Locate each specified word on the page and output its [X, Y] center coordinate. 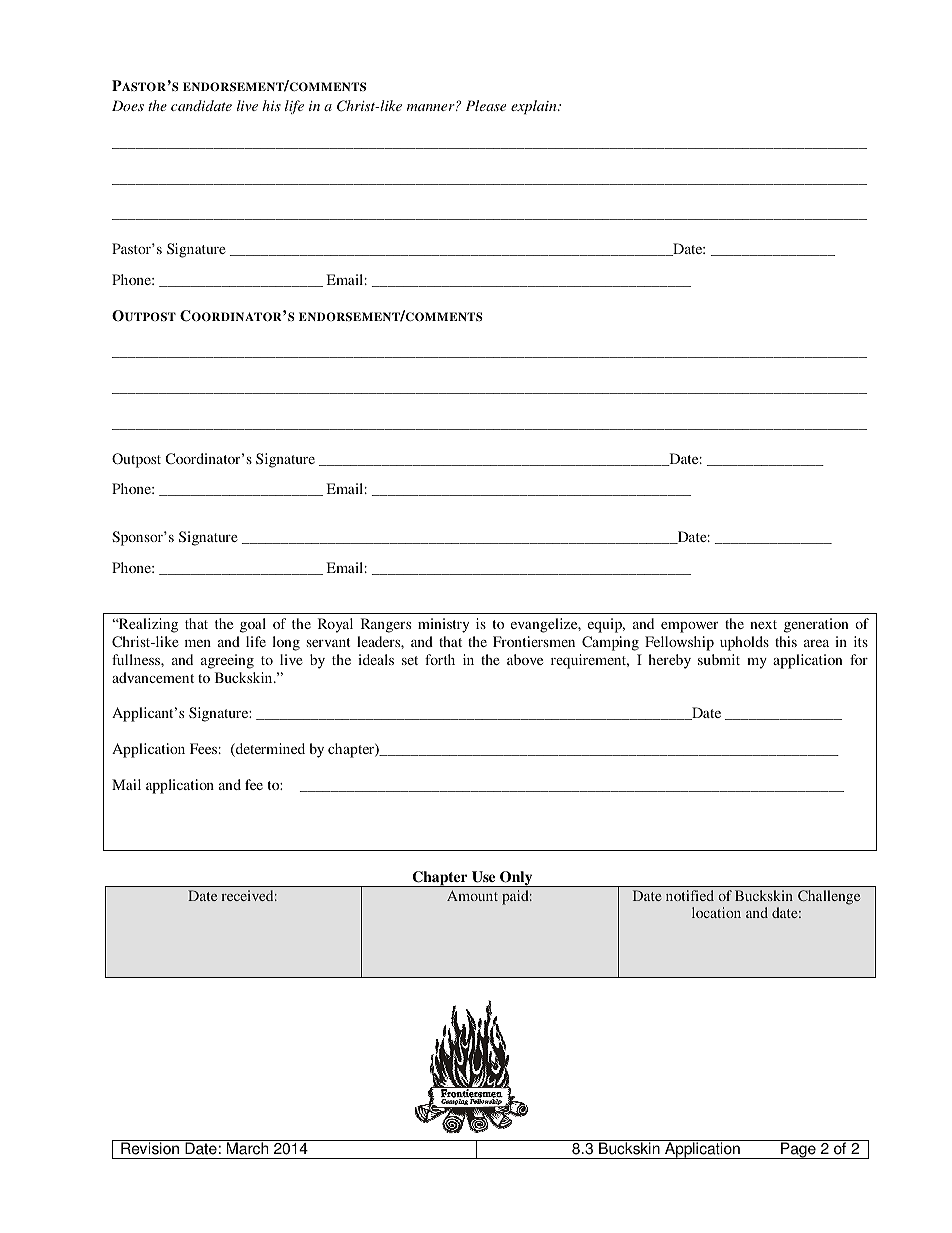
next [763, 624]
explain [535, 107]
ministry [443, 625]
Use [483, 877]
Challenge [829, 897]
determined [269, 750]
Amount [472, 895]
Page [798, 1150]
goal [253, 625]
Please [486, 105]
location [716, 912]
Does [128, 105]
